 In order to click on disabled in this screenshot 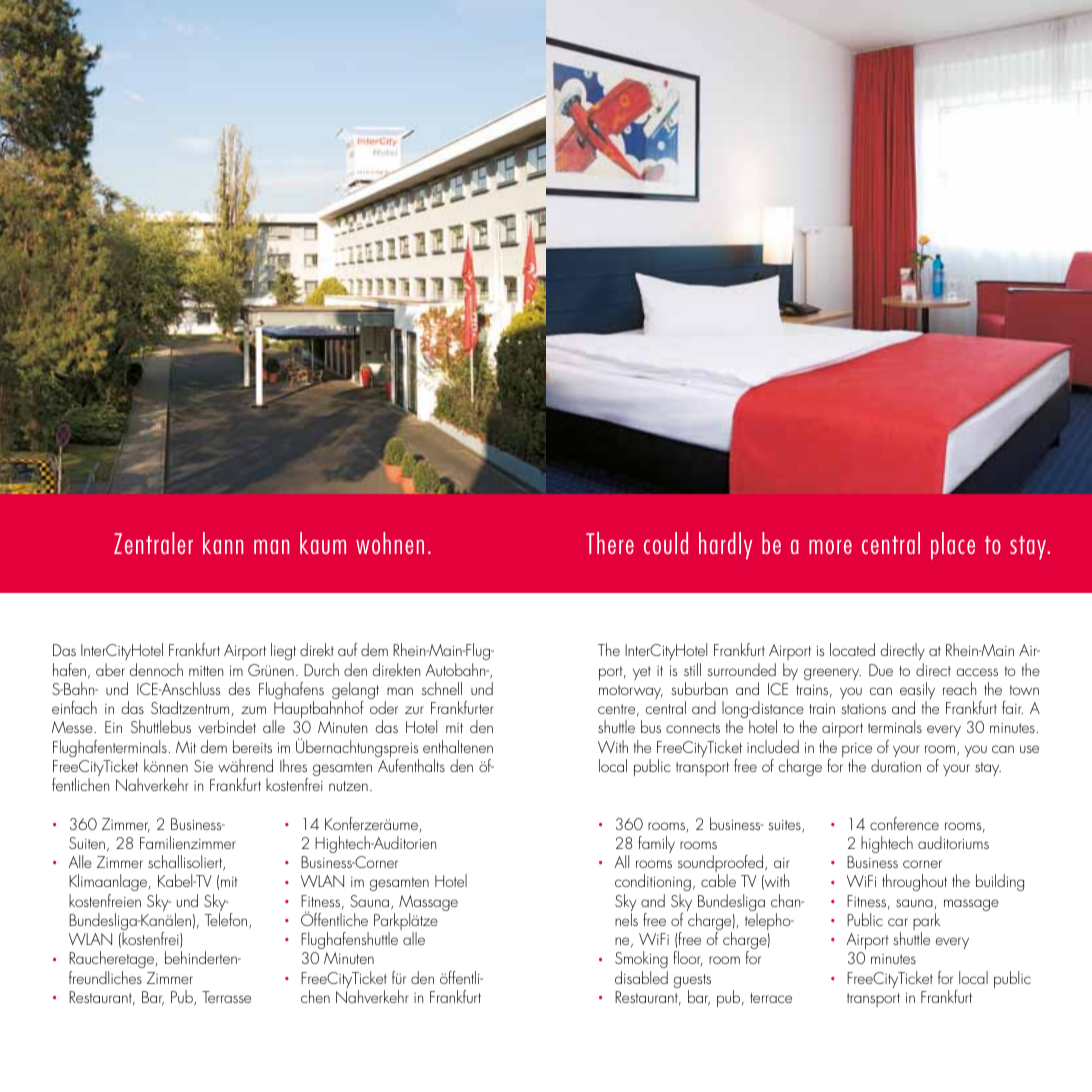, I will do `click(641, 977)`.
